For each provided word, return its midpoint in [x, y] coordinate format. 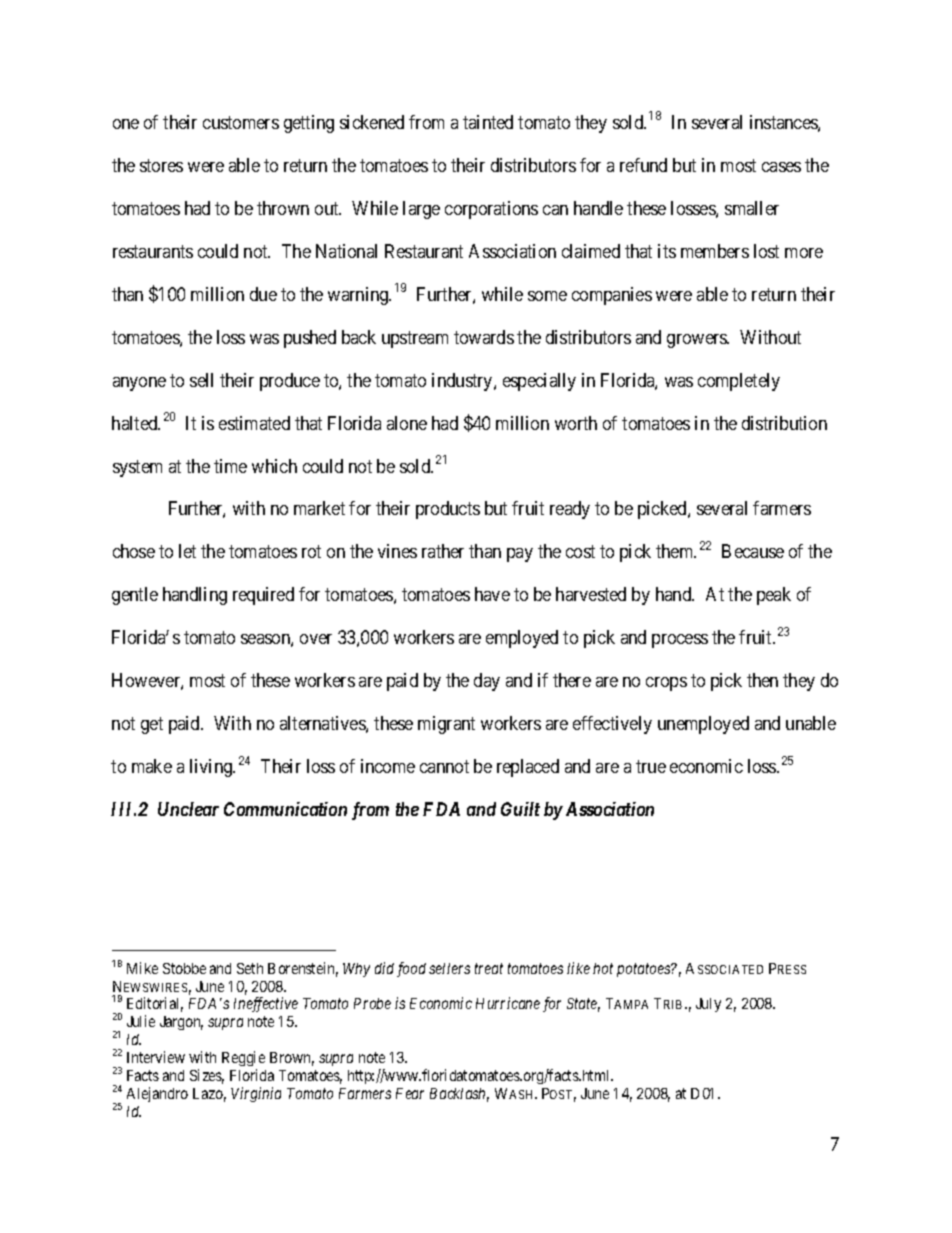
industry [463, 382]
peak [774, 596]
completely [739, 382]
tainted [488, 122]
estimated [254, 423]
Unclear [188, 809]
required [263, 596]
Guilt [520, 809]
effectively [612, 725]
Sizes [207, 1076]
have [492, 594]
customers [241, 122]
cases [781, 167]
